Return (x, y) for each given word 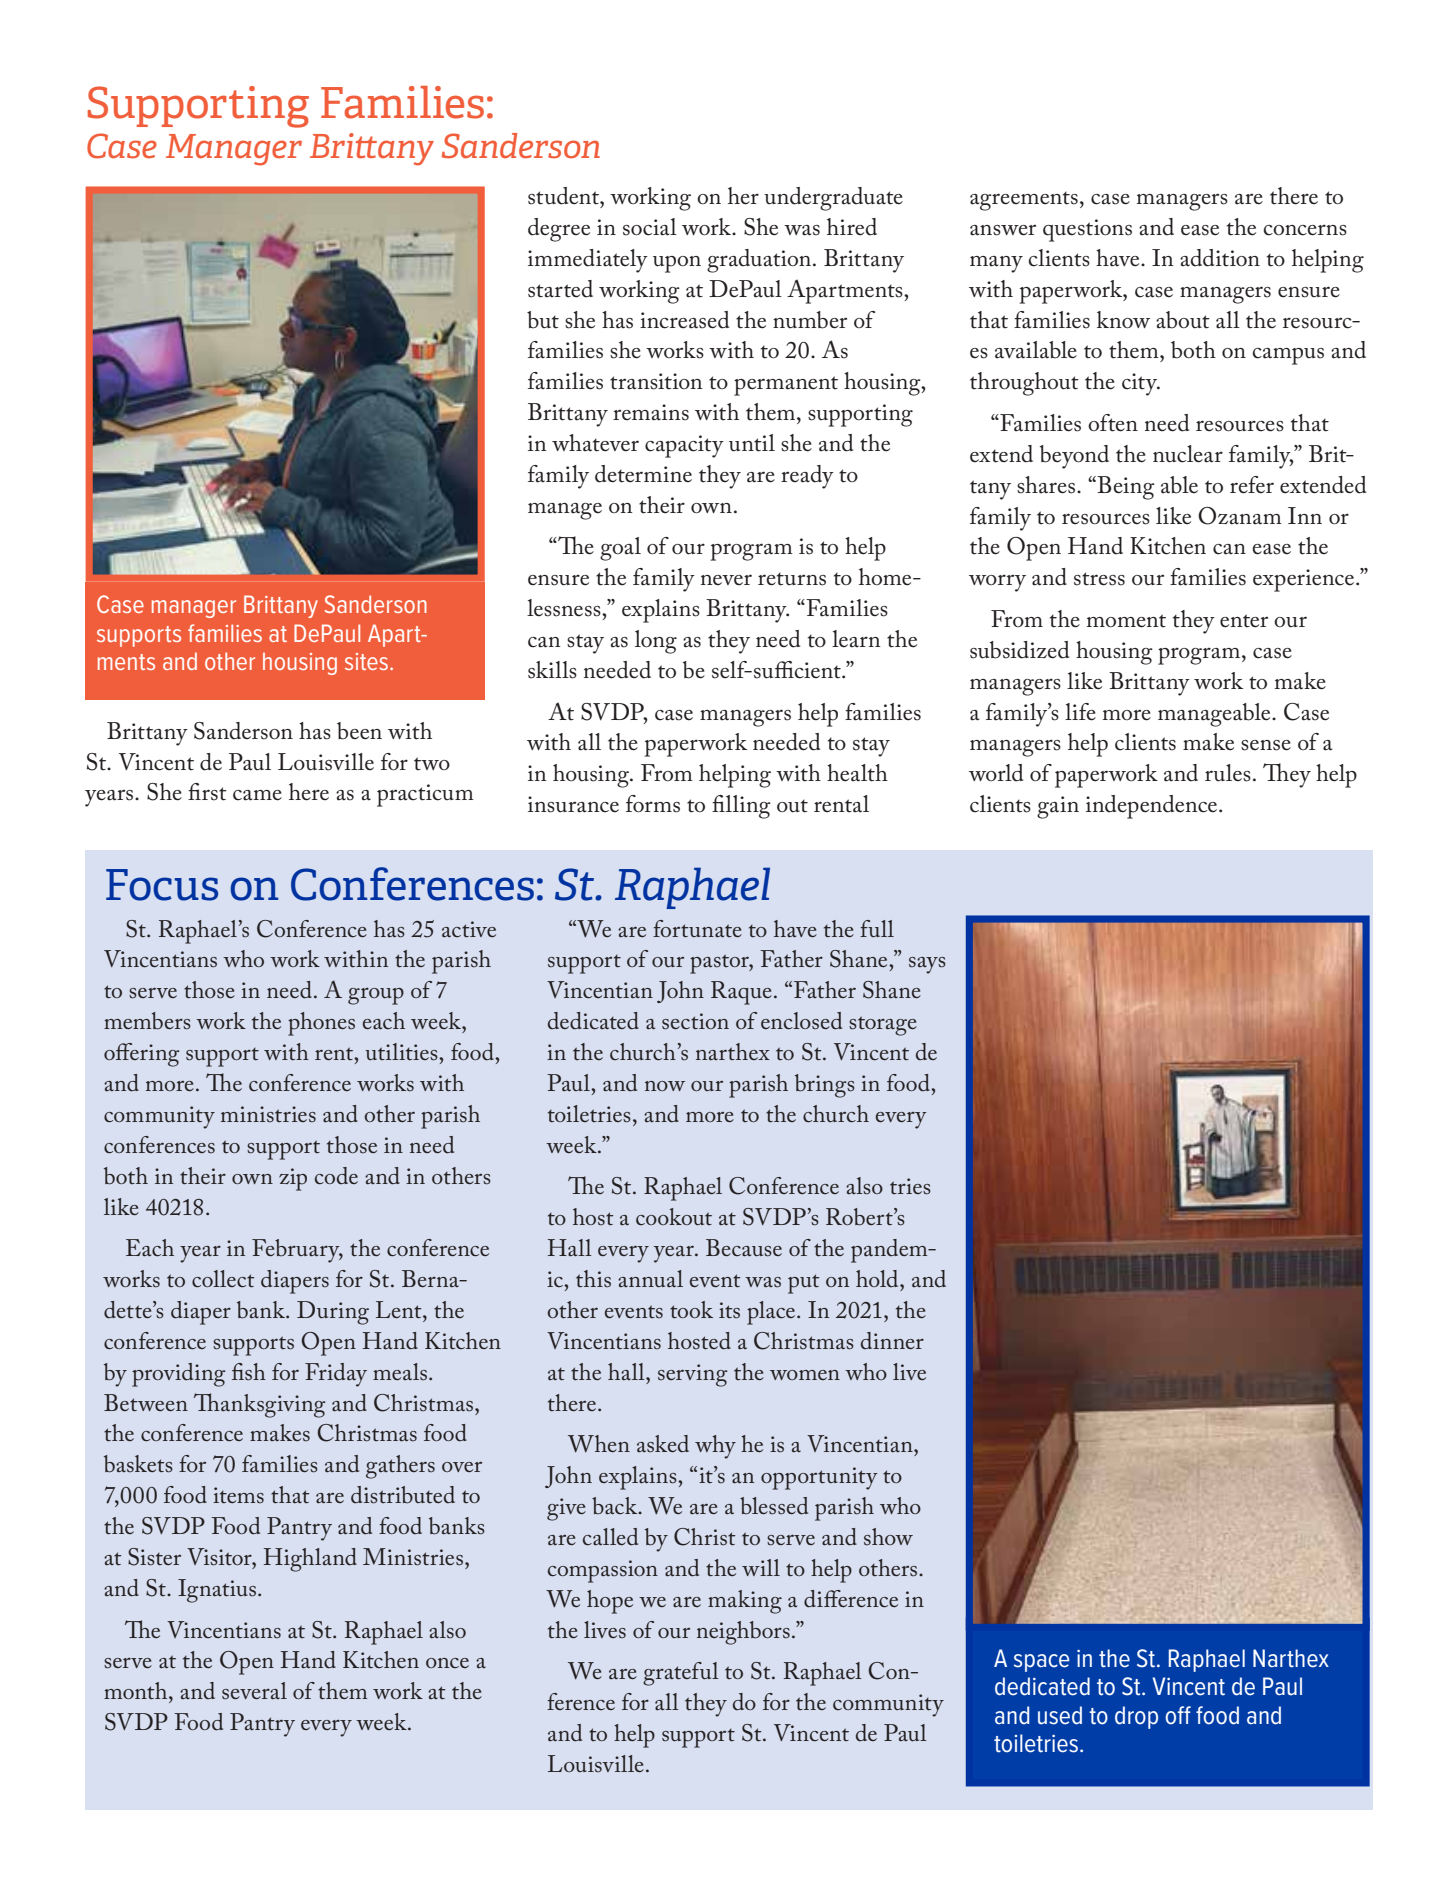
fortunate (697, 929)
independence (1153, 807)
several (254, 1691)
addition (1220, 258)
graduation (760, 261)
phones (321, 1024)
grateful (681, 1674)
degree (559, 230)
